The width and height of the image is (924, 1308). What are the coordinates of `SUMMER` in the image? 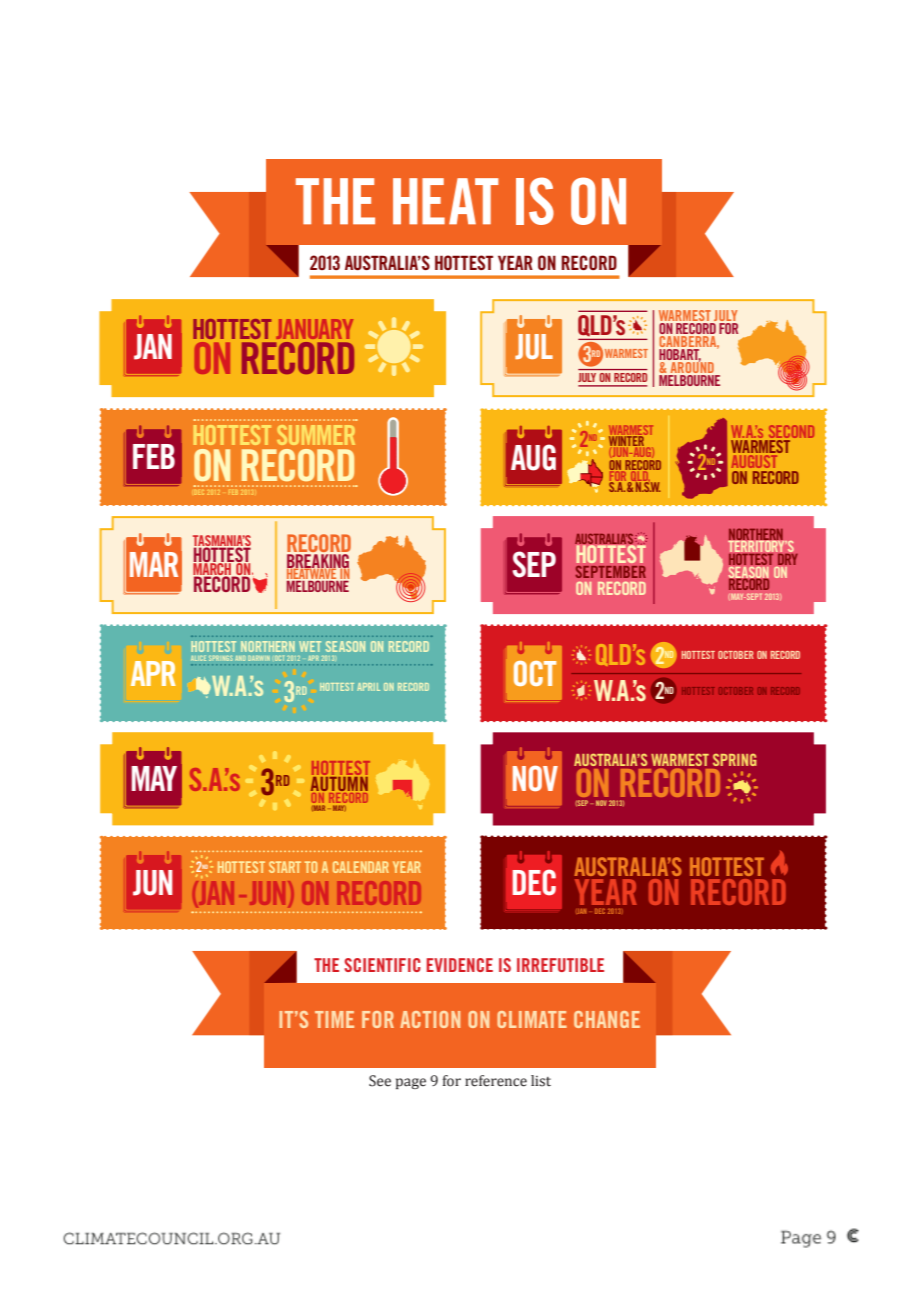 It's located at (316, 435).
